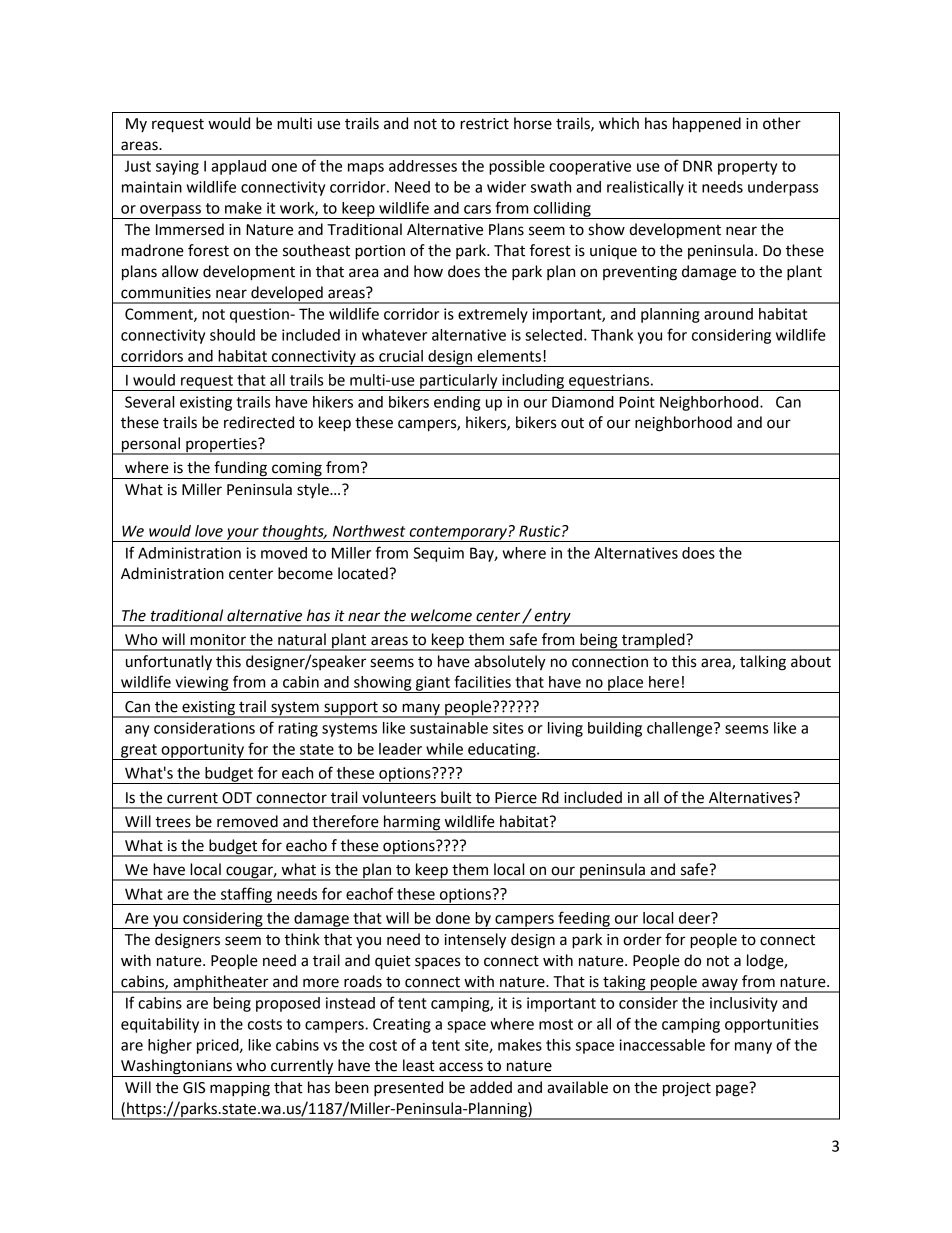 This screenshot has height=1233, width=952. Describe the element at coordinates (491, 1087) in the screenshot. I see `added` at that location.
